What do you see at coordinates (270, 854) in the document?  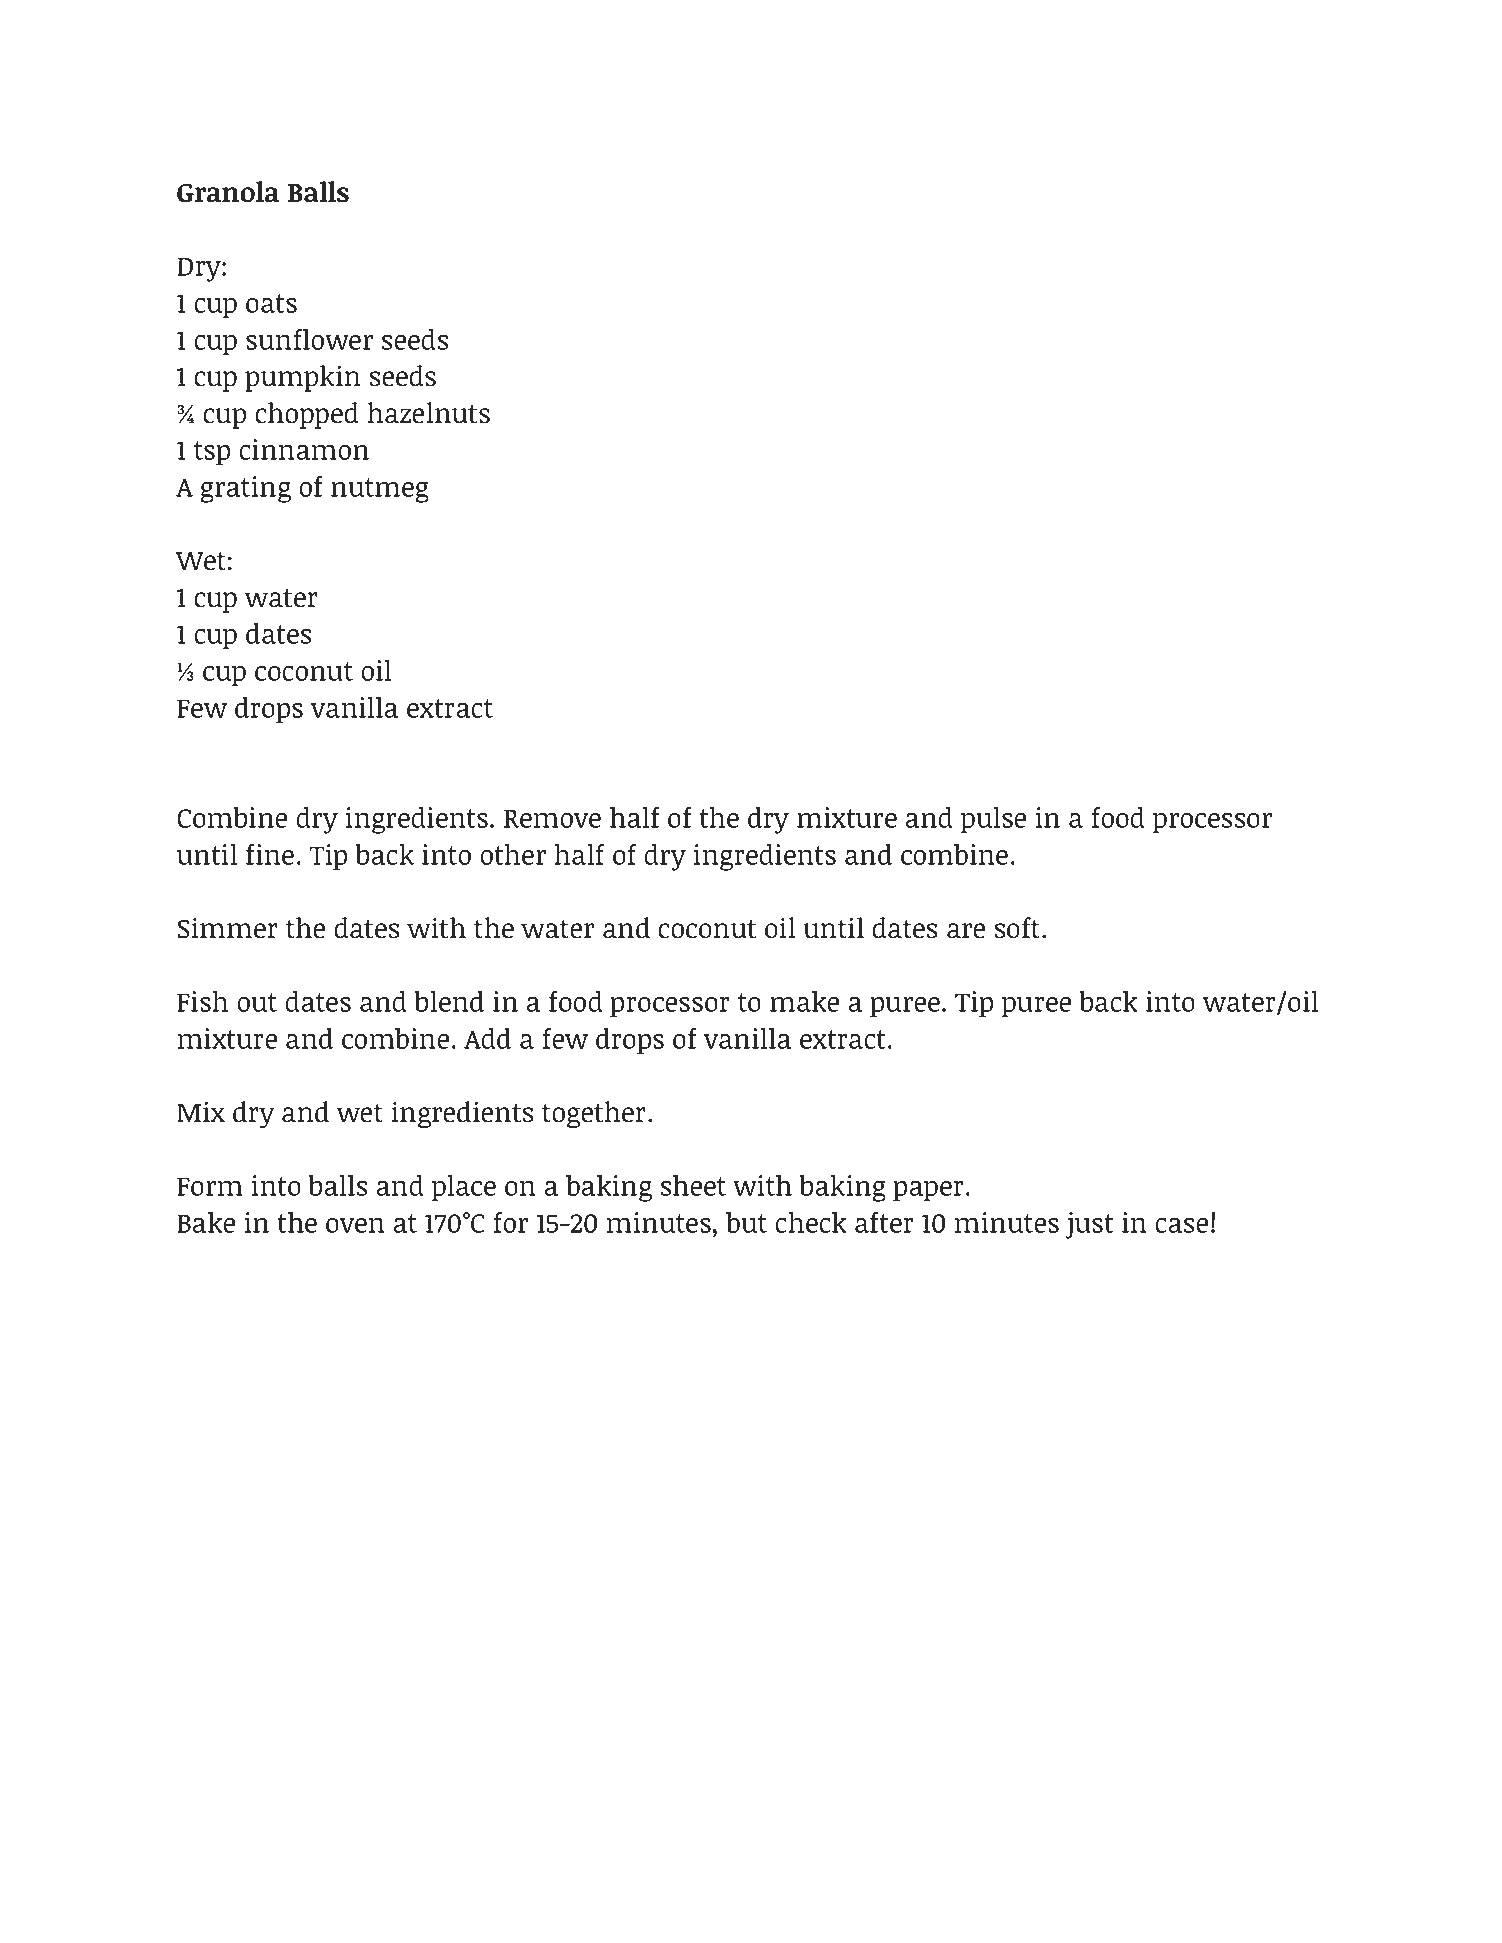 I see `fine` at bounding box center [270, 854].
